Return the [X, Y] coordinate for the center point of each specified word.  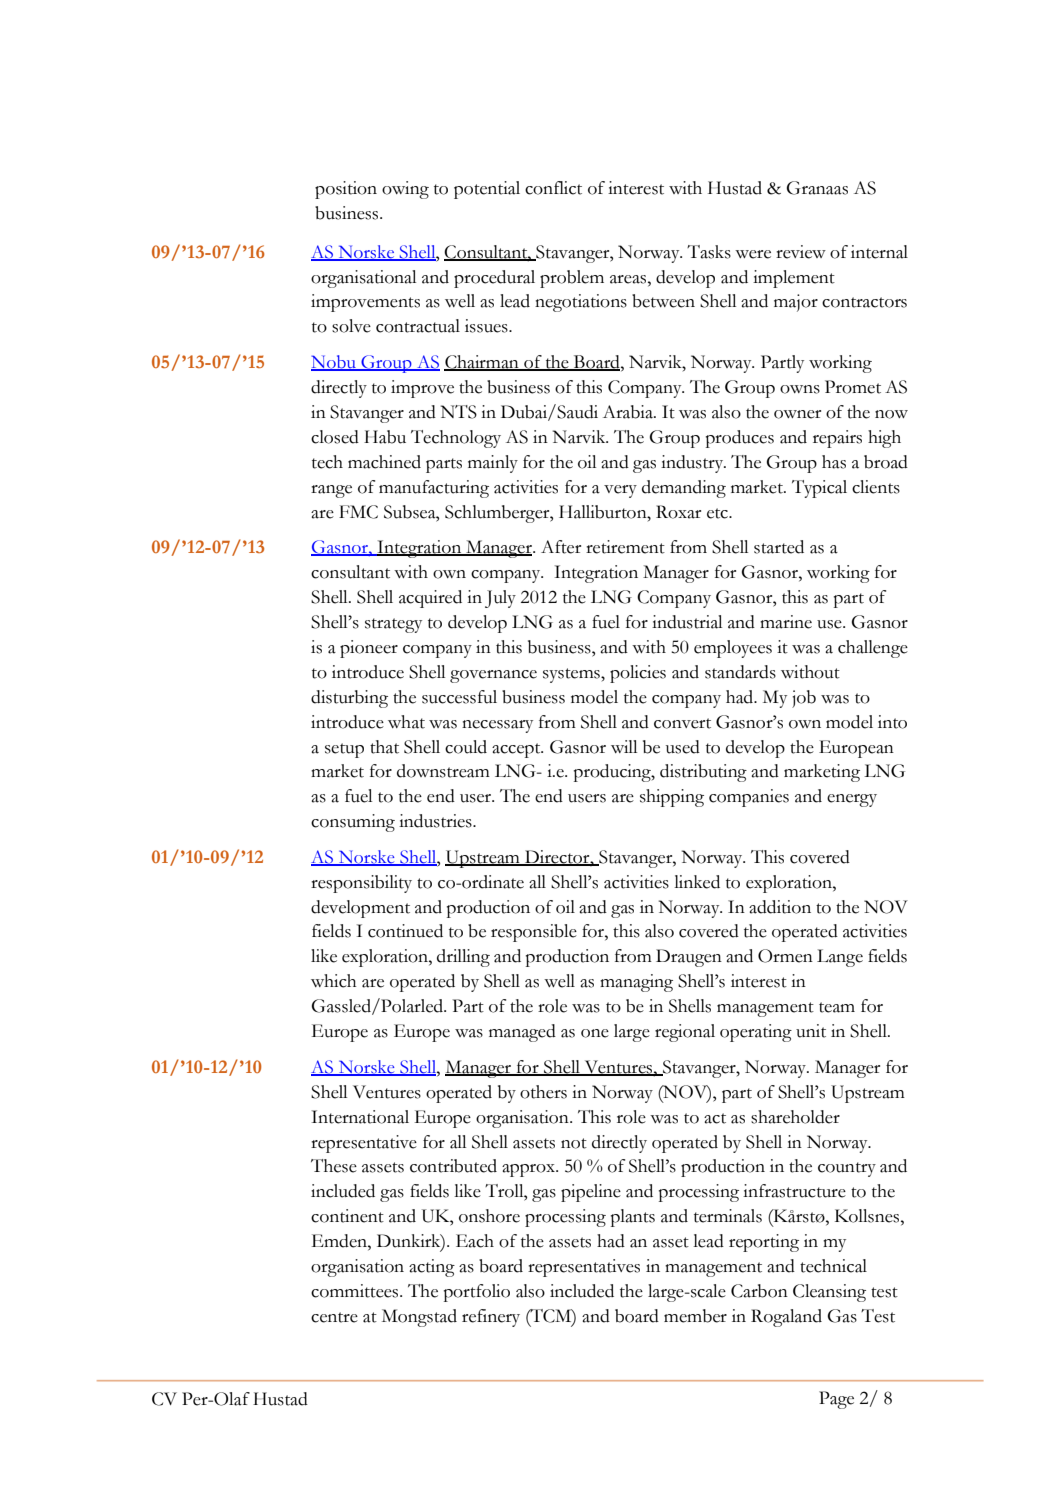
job [804, 699]
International [360, 1117]
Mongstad [419, 1318]
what [406, 722]
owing [405, 190]
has [834, 462]
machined [384, 462]
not [574, 1143]
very [620, 491]
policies [638, 674]
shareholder [795, 1117]
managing [636, 983]
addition [780, 907]
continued [405, 931]
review [801, 252]
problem [572, 279]
